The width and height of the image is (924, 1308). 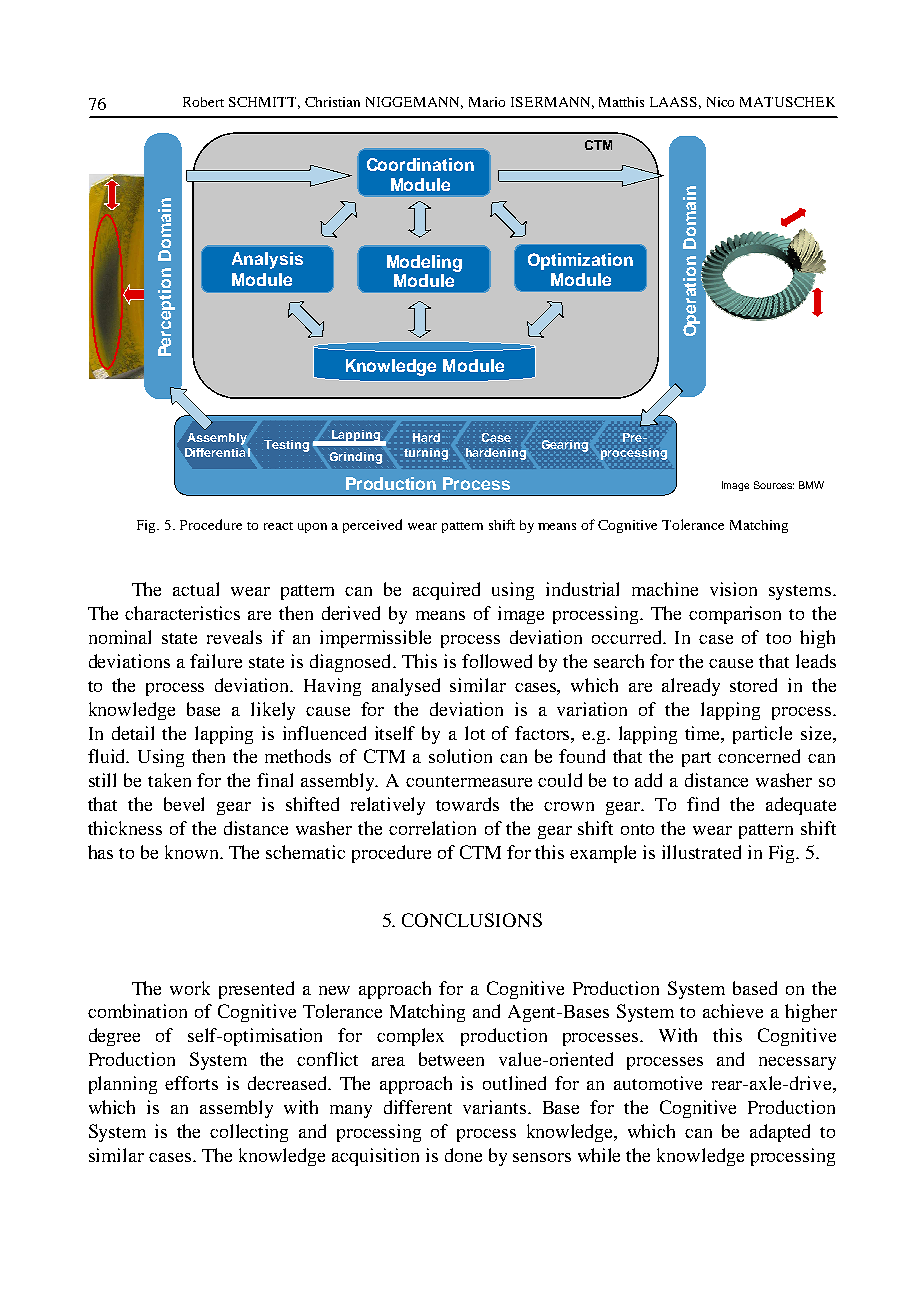 What do you see at coordinates (703, 804) in the image?
I see `find` at bounding box center [703, 804].
